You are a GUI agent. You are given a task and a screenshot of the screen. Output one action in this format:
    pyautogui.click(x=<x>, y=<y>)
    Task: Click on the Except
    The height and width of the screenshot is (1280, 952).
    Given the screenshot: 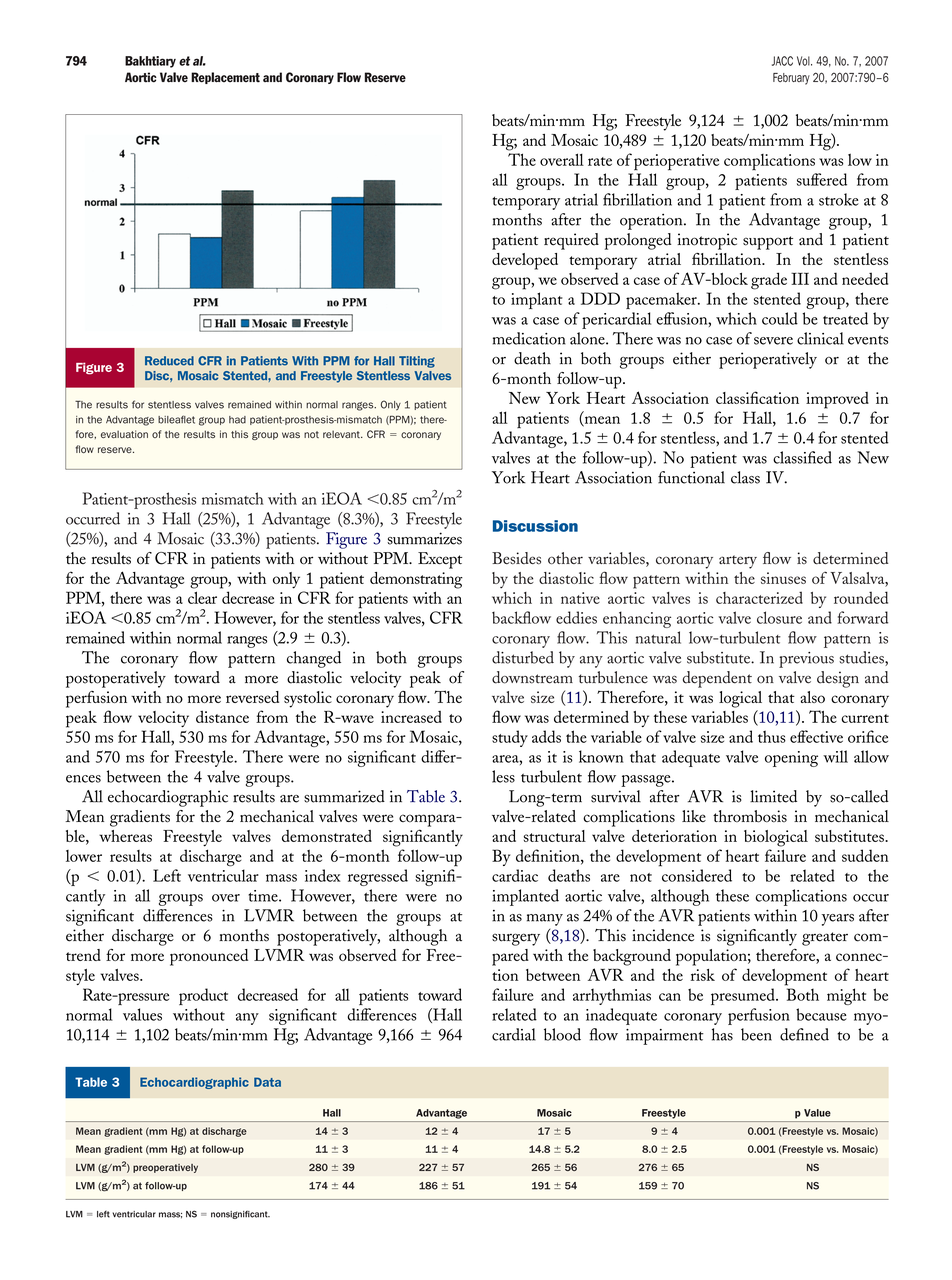 What is the action you would take?
    pyautogui.click(x=440, y=560)
